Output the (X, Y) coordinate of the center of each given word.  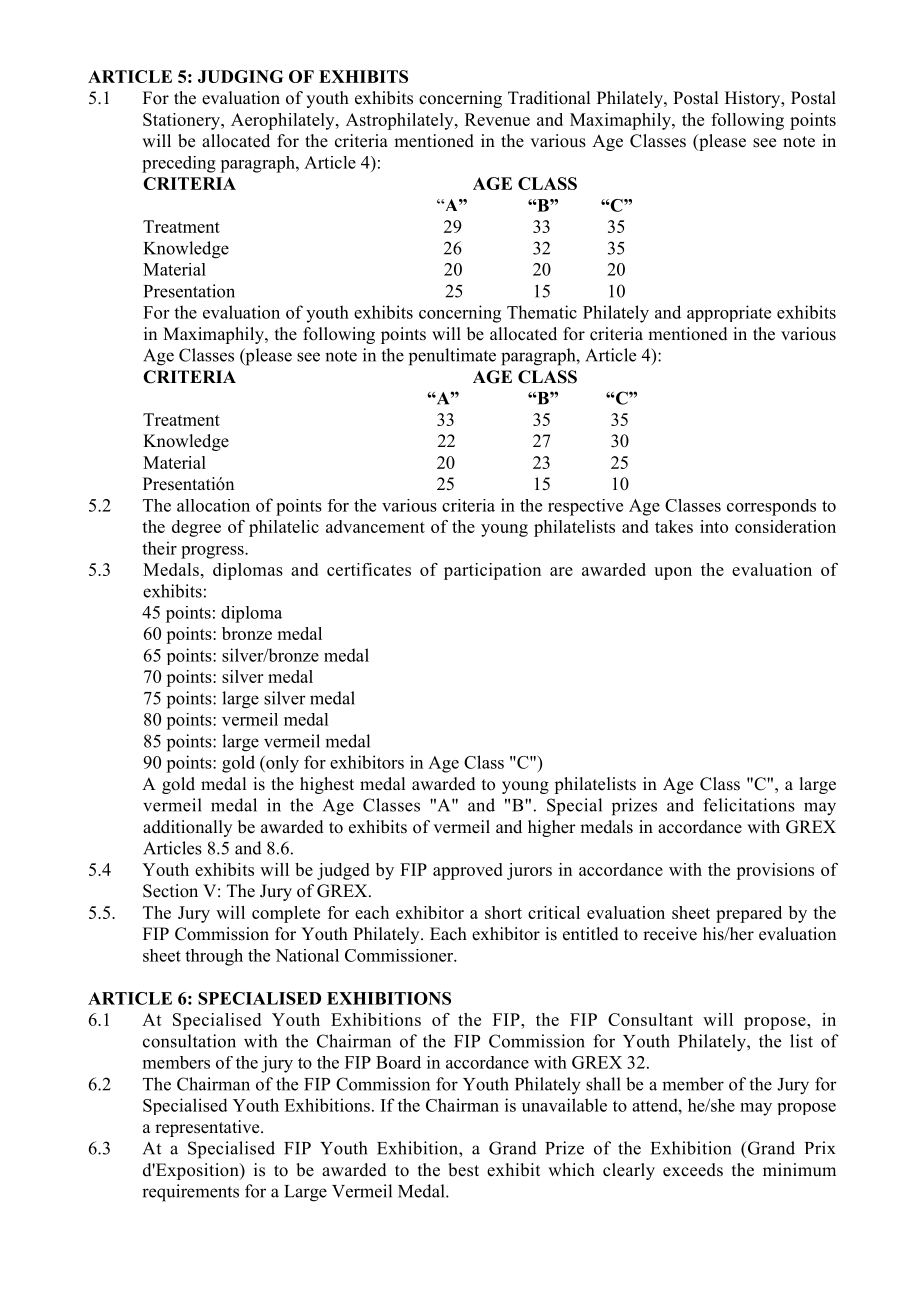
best (463, 1170)
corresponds (771, 507)
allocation (213, 505)
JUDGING (241, 76)
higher (552, 828)
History (754, 99)
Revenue (497, 119)
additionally (187, 828)
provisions (775, 871)
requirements (190, 1193)
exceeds (693, 1170)
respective (585, 507)
